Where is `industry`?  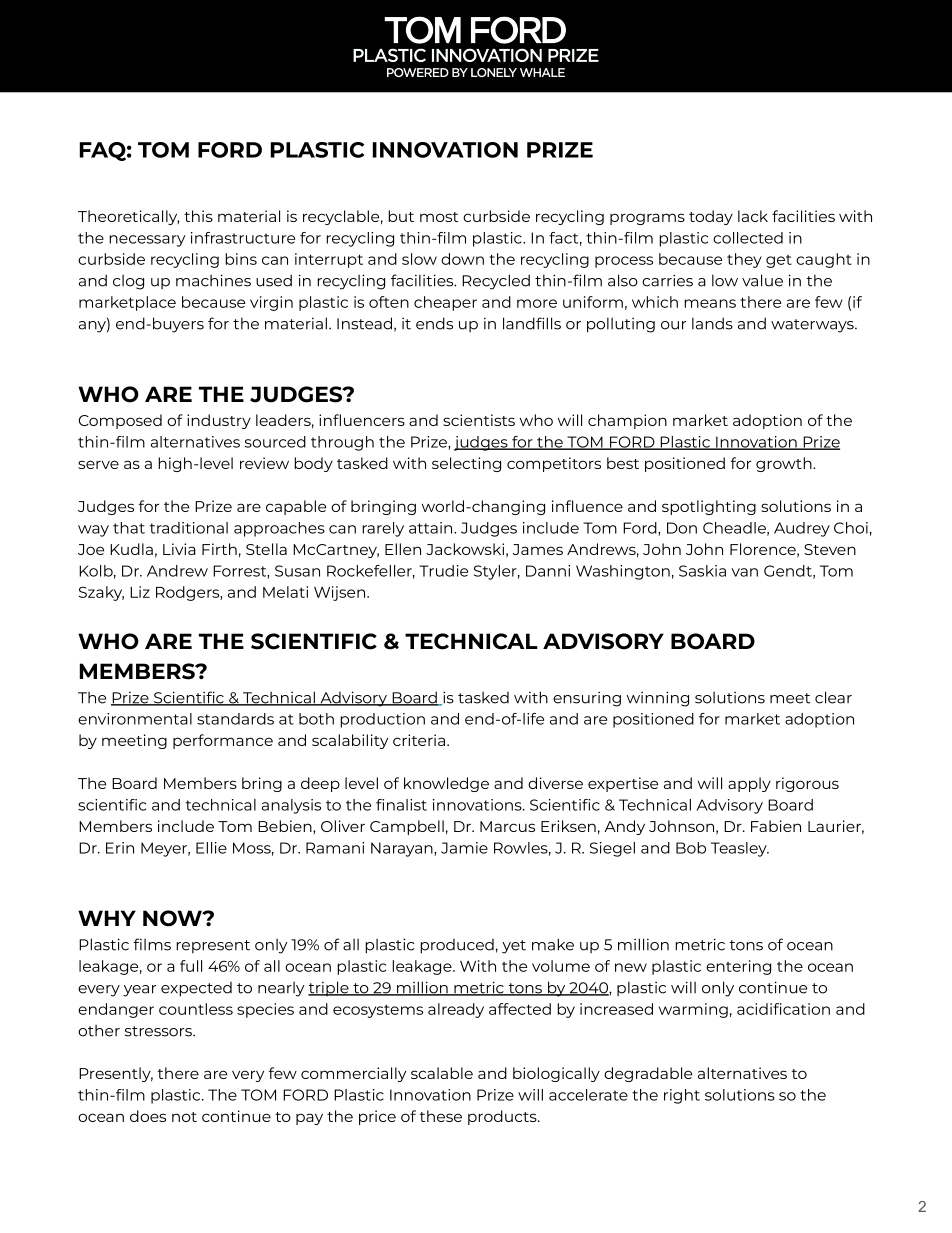
industry is located at coordinates (219, 421).
